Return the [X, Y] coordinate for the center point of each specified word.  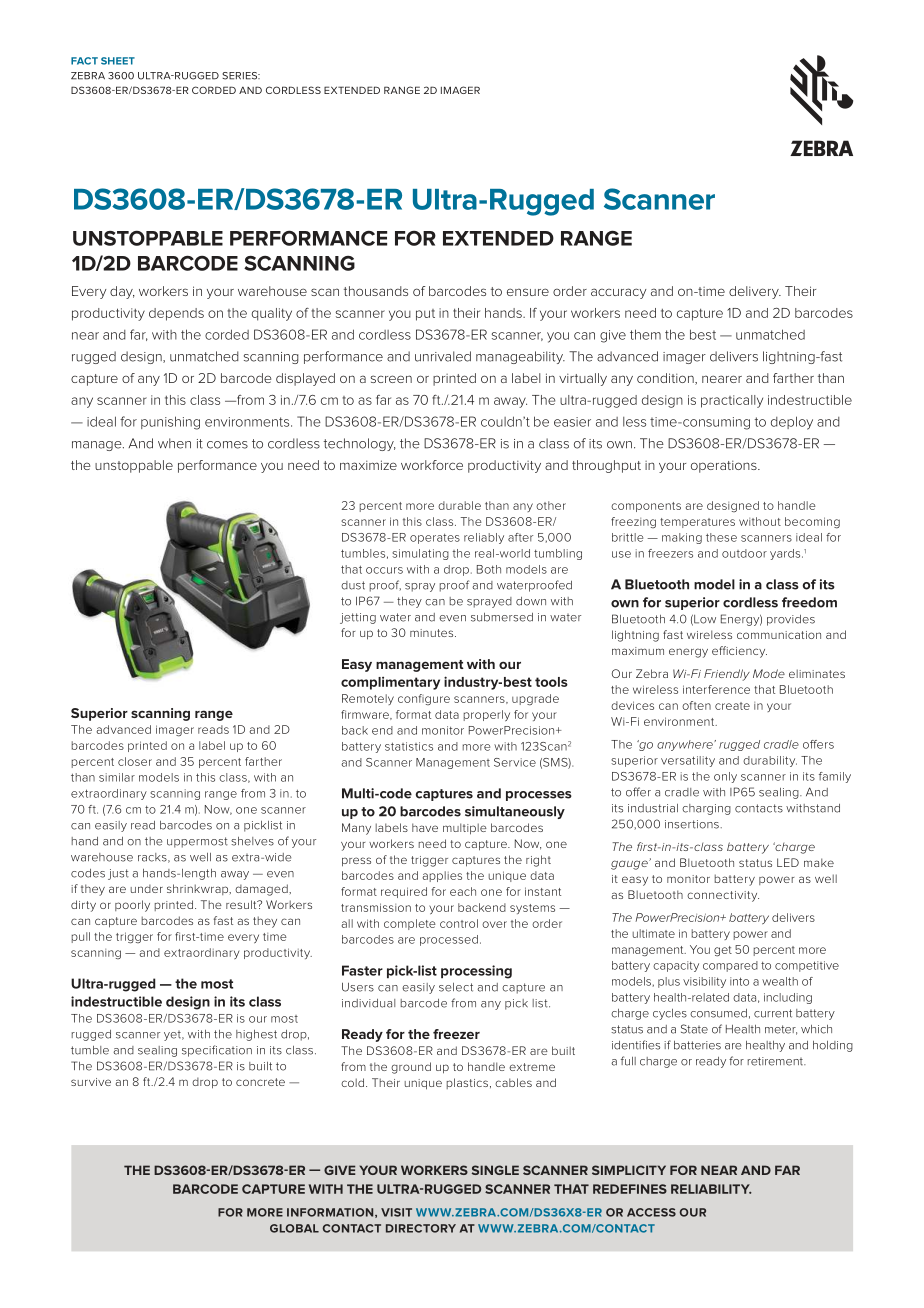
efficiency [739, 652]
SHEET [118, 61]
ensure [528, 292]
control [459, 923]
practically [732, 401]
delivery [755, 292]
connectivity [723, 896]
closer [135, 761]
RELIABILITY [711, 1189]
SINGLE [495, 1170]
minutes [433, 633]
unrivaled [443, 356]
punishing [170, 423]
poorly [132, 906]
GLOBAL [294, 1228]
